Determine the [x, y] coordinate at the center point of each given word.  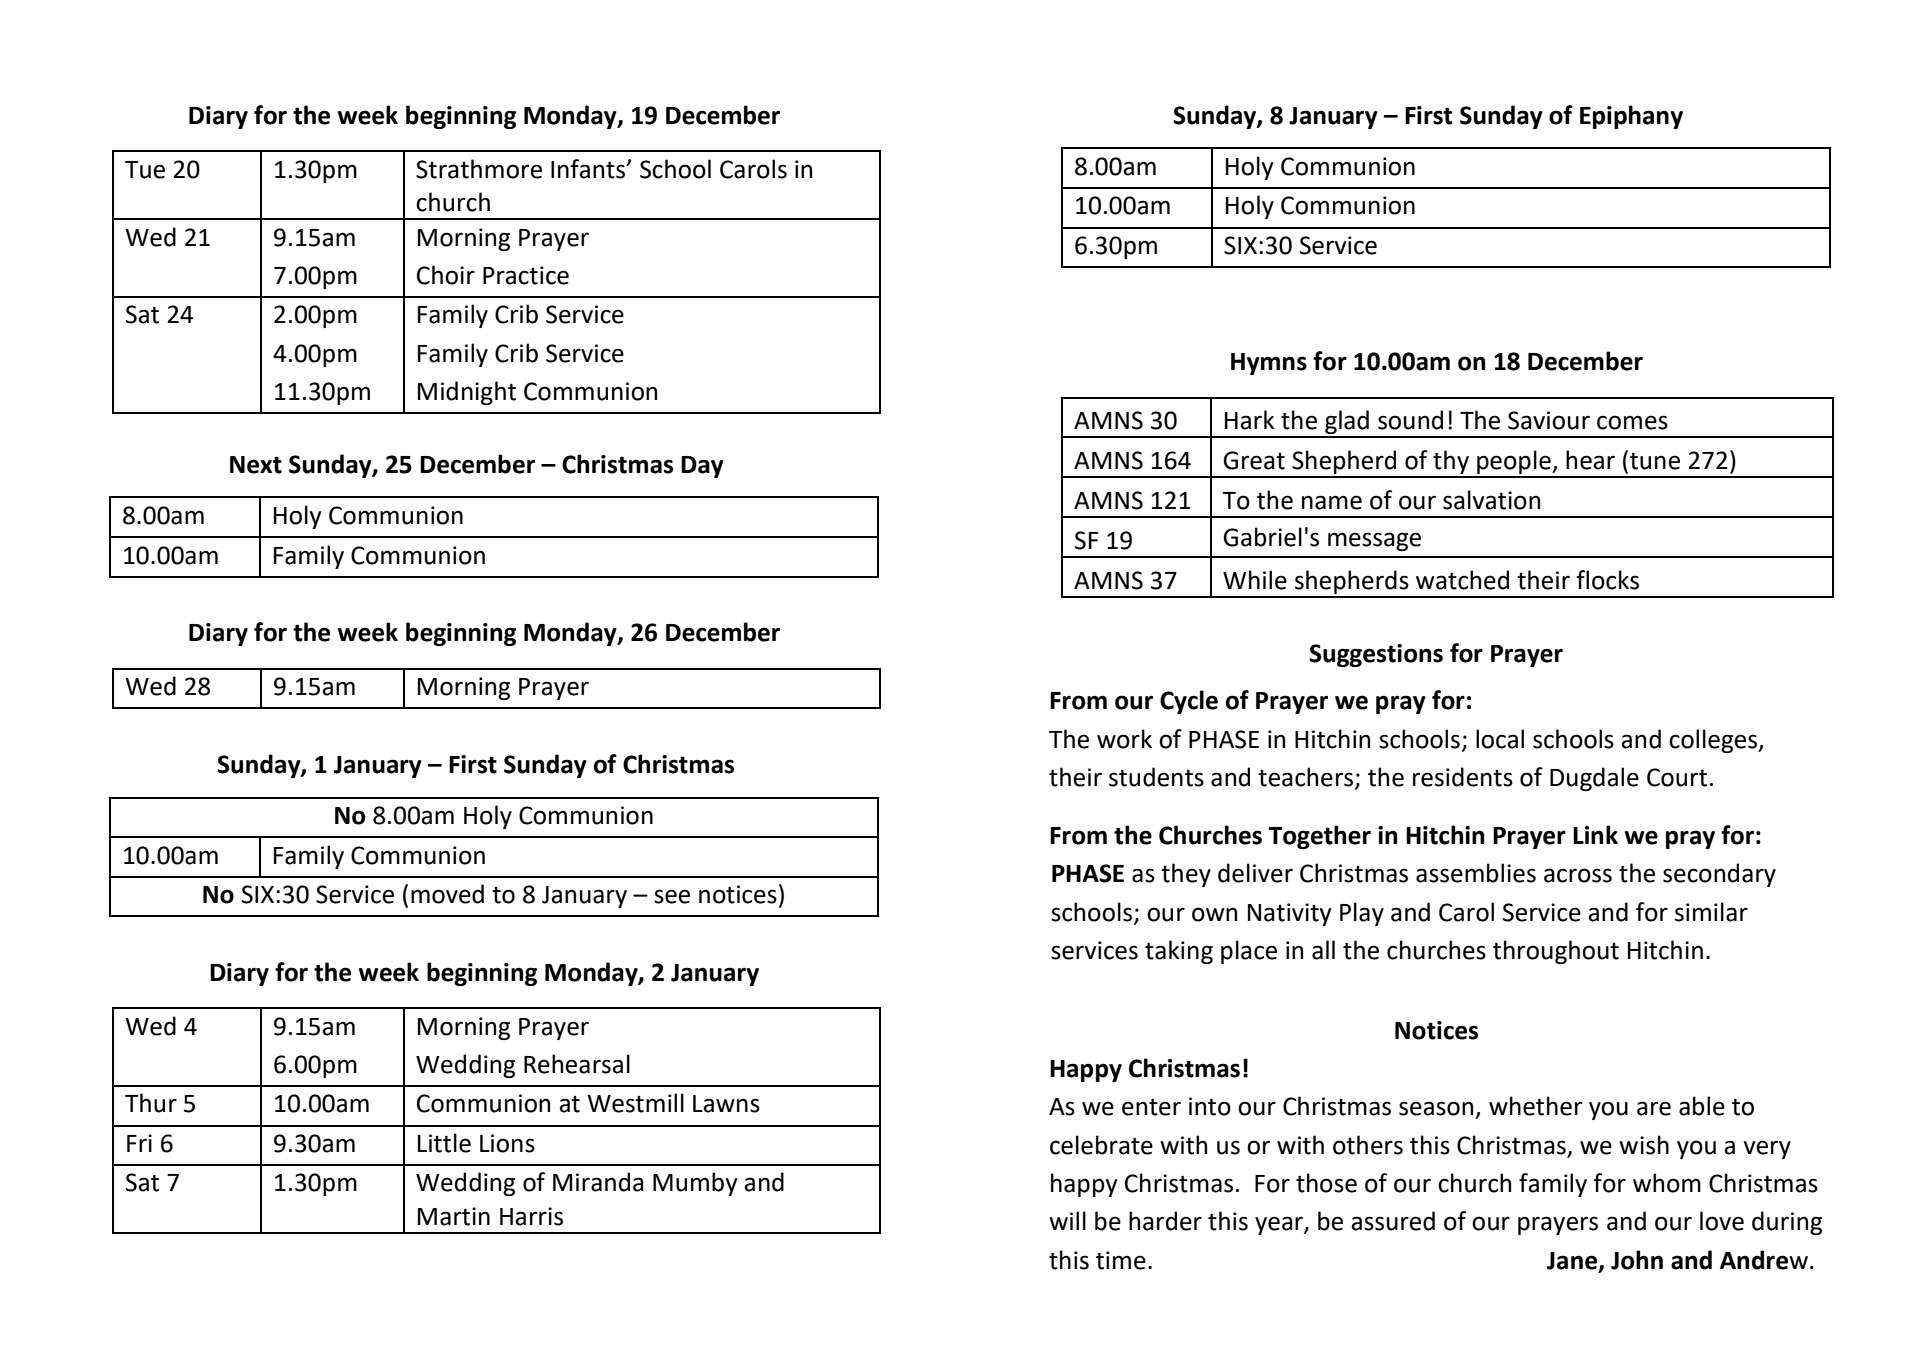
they [1186, 875]
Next [256, 465]
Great [1254, 460]
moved [447, 894]
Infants [589, 169]
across [1578, 875]
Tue [145, 170]
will [1067, 1220]
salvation [1491, 500]
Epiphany [1631, 117]
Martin [454, 1216]
